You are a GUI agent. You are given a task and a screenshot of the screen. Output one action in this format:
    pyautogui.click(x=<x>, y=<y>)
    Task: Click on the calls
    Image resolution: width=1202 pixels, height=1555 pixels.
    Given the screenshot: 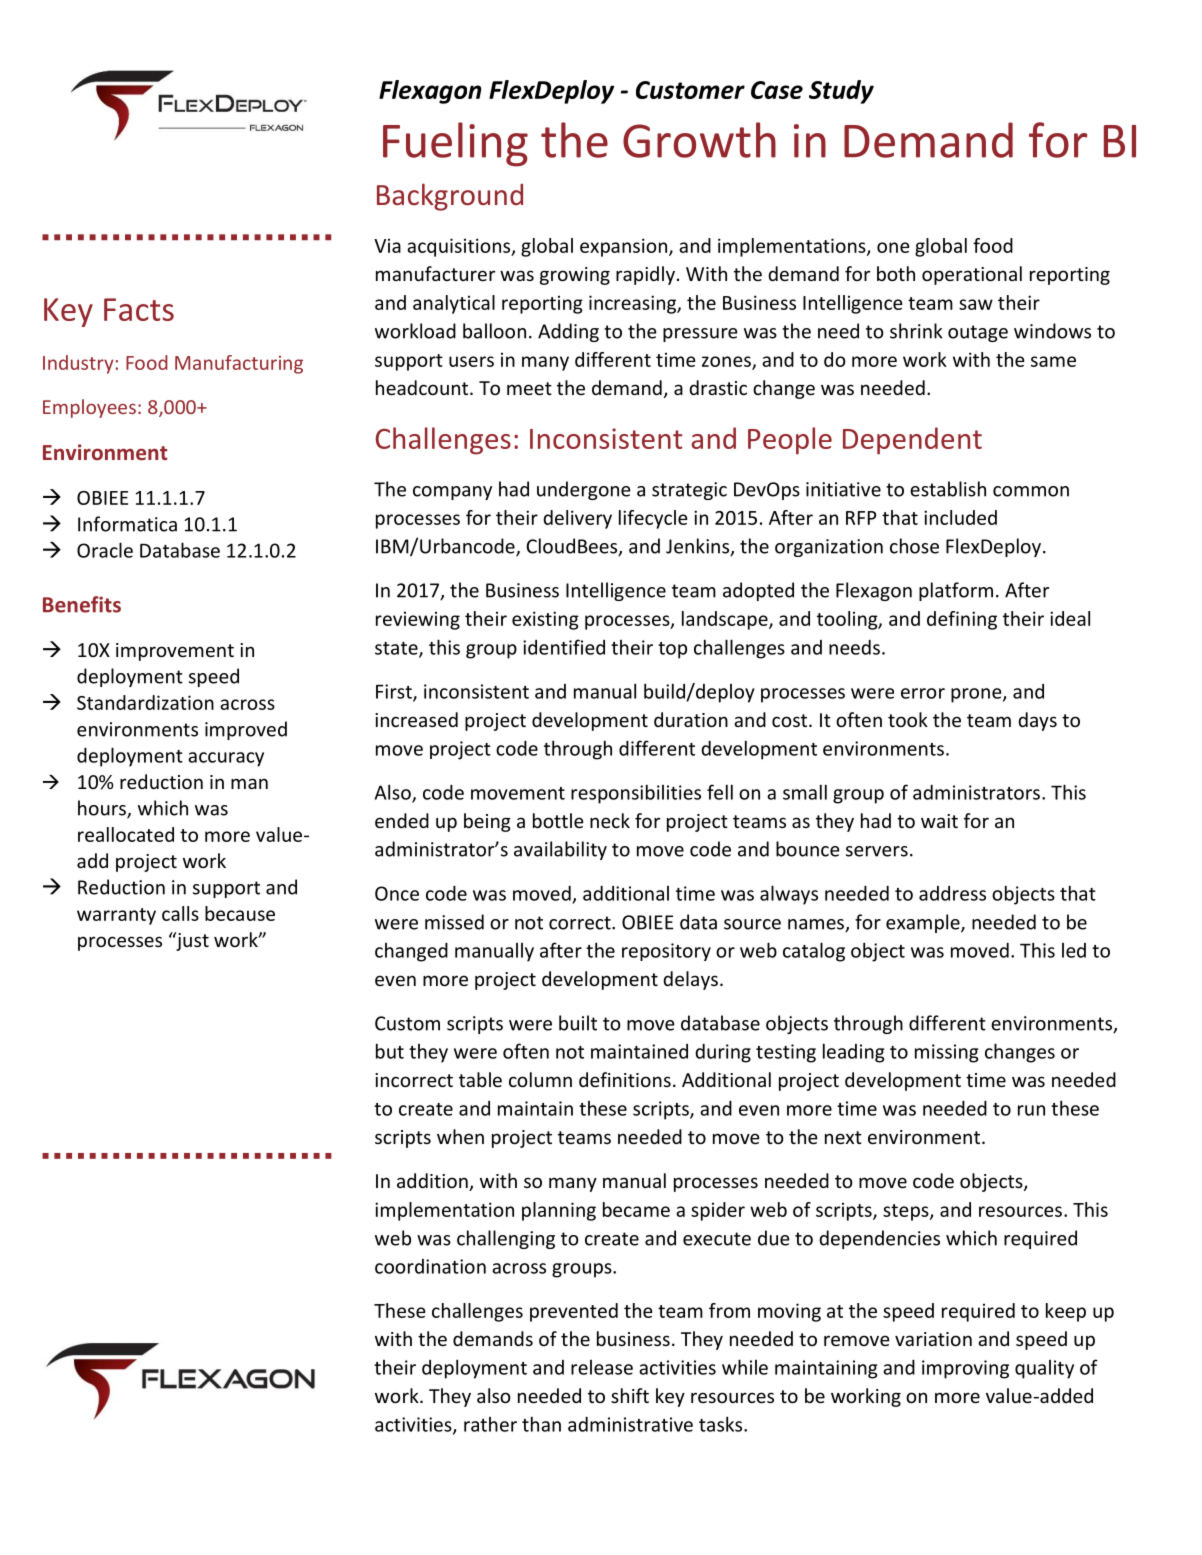 What is the action you would take?
    pyautogui.click(x=180, y=913)
